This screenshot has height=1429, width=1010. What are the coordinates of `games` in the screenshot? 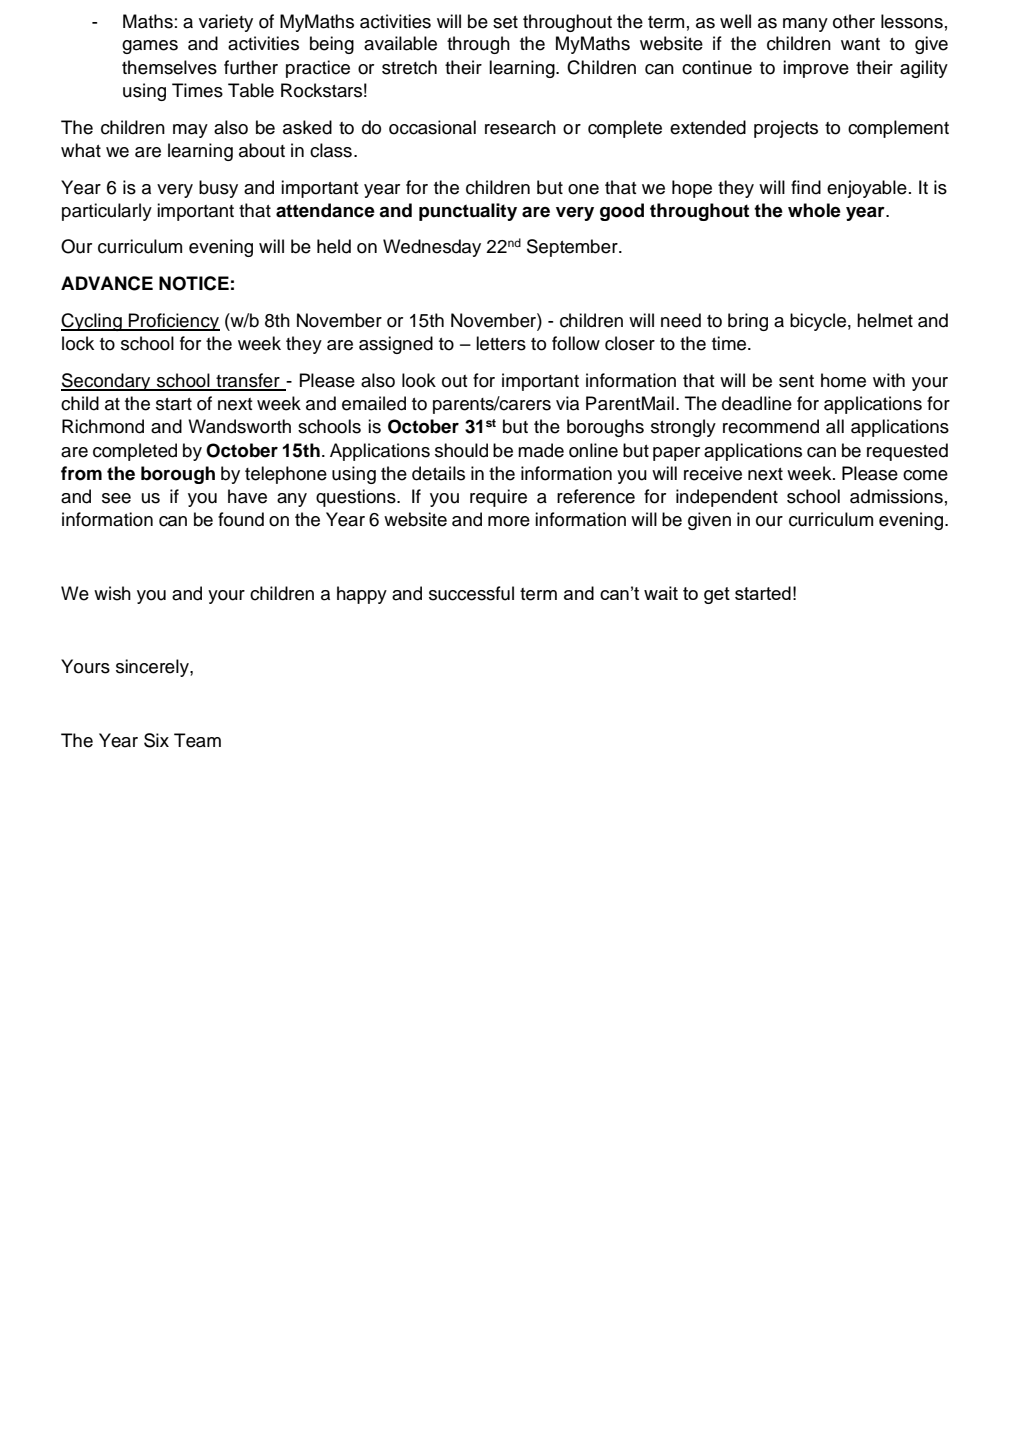 It's located at (150, 47).
